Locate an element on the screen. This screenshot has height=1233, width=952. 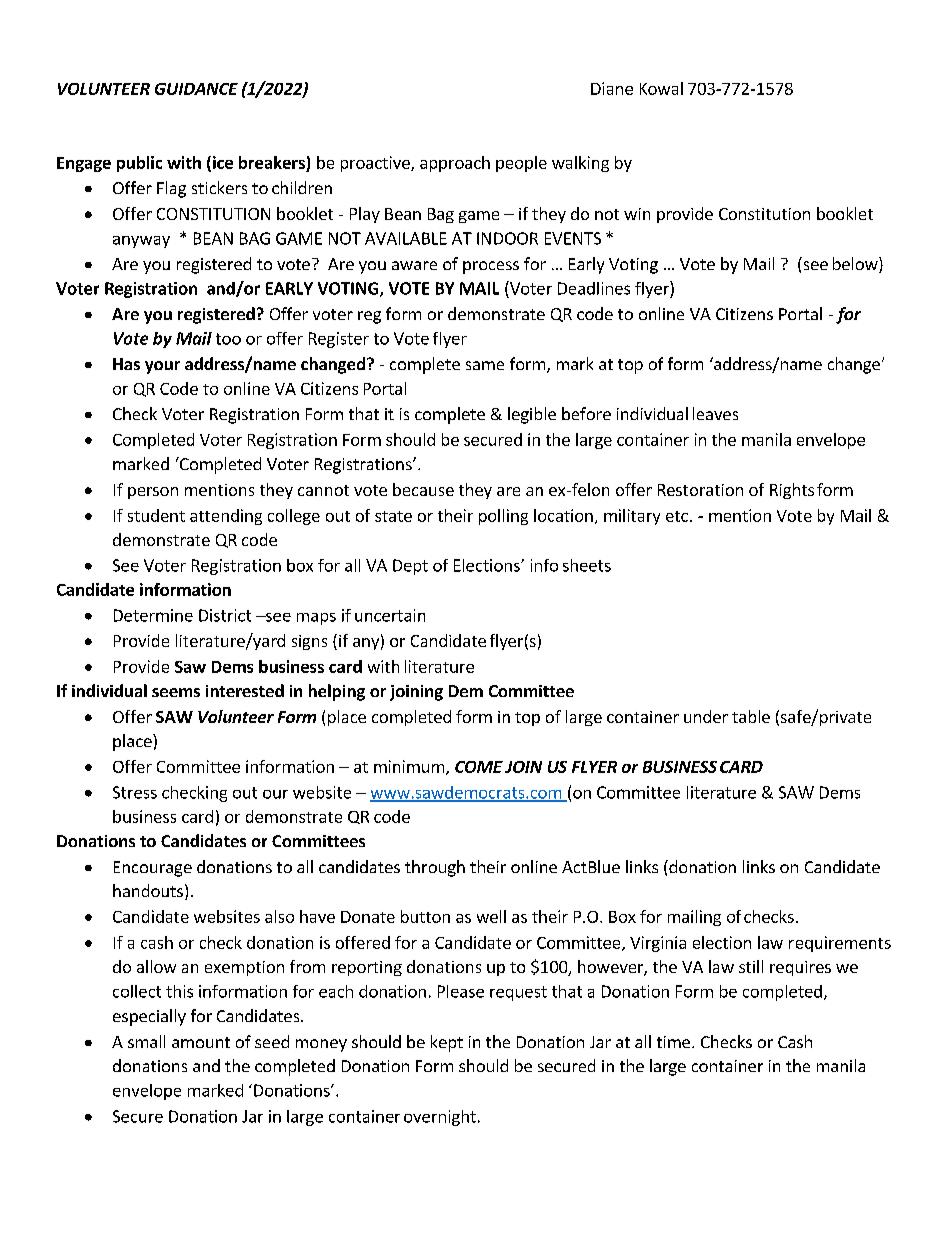
through is located at coordinates (435, 868).
